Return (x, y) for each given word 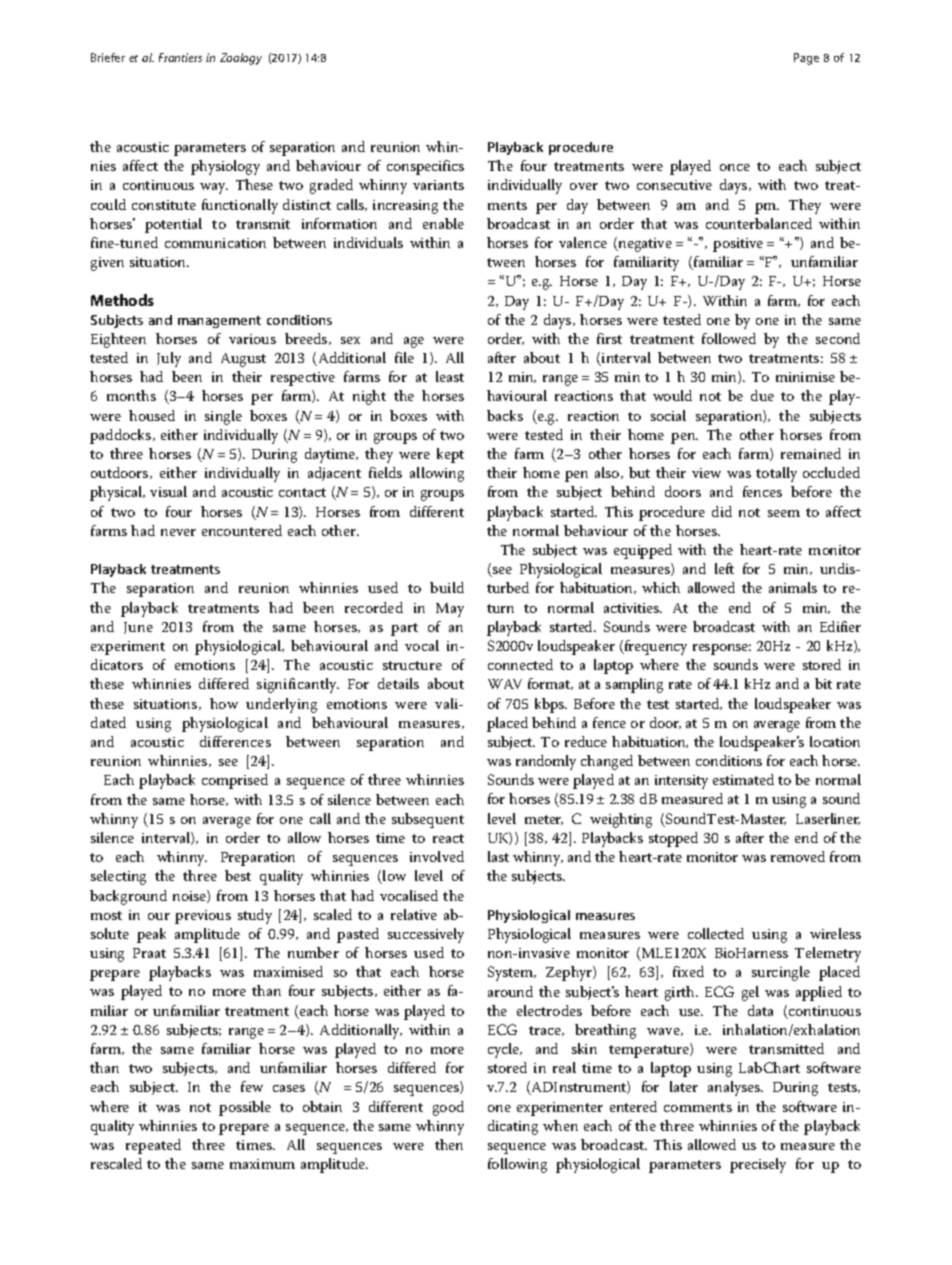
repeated (153, 1146)
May (450, 610)
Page (806, 59)
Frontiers (180, 57)
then (449, 1144)
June (138, 628)
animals (793, 587)
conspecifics (425, 167)
